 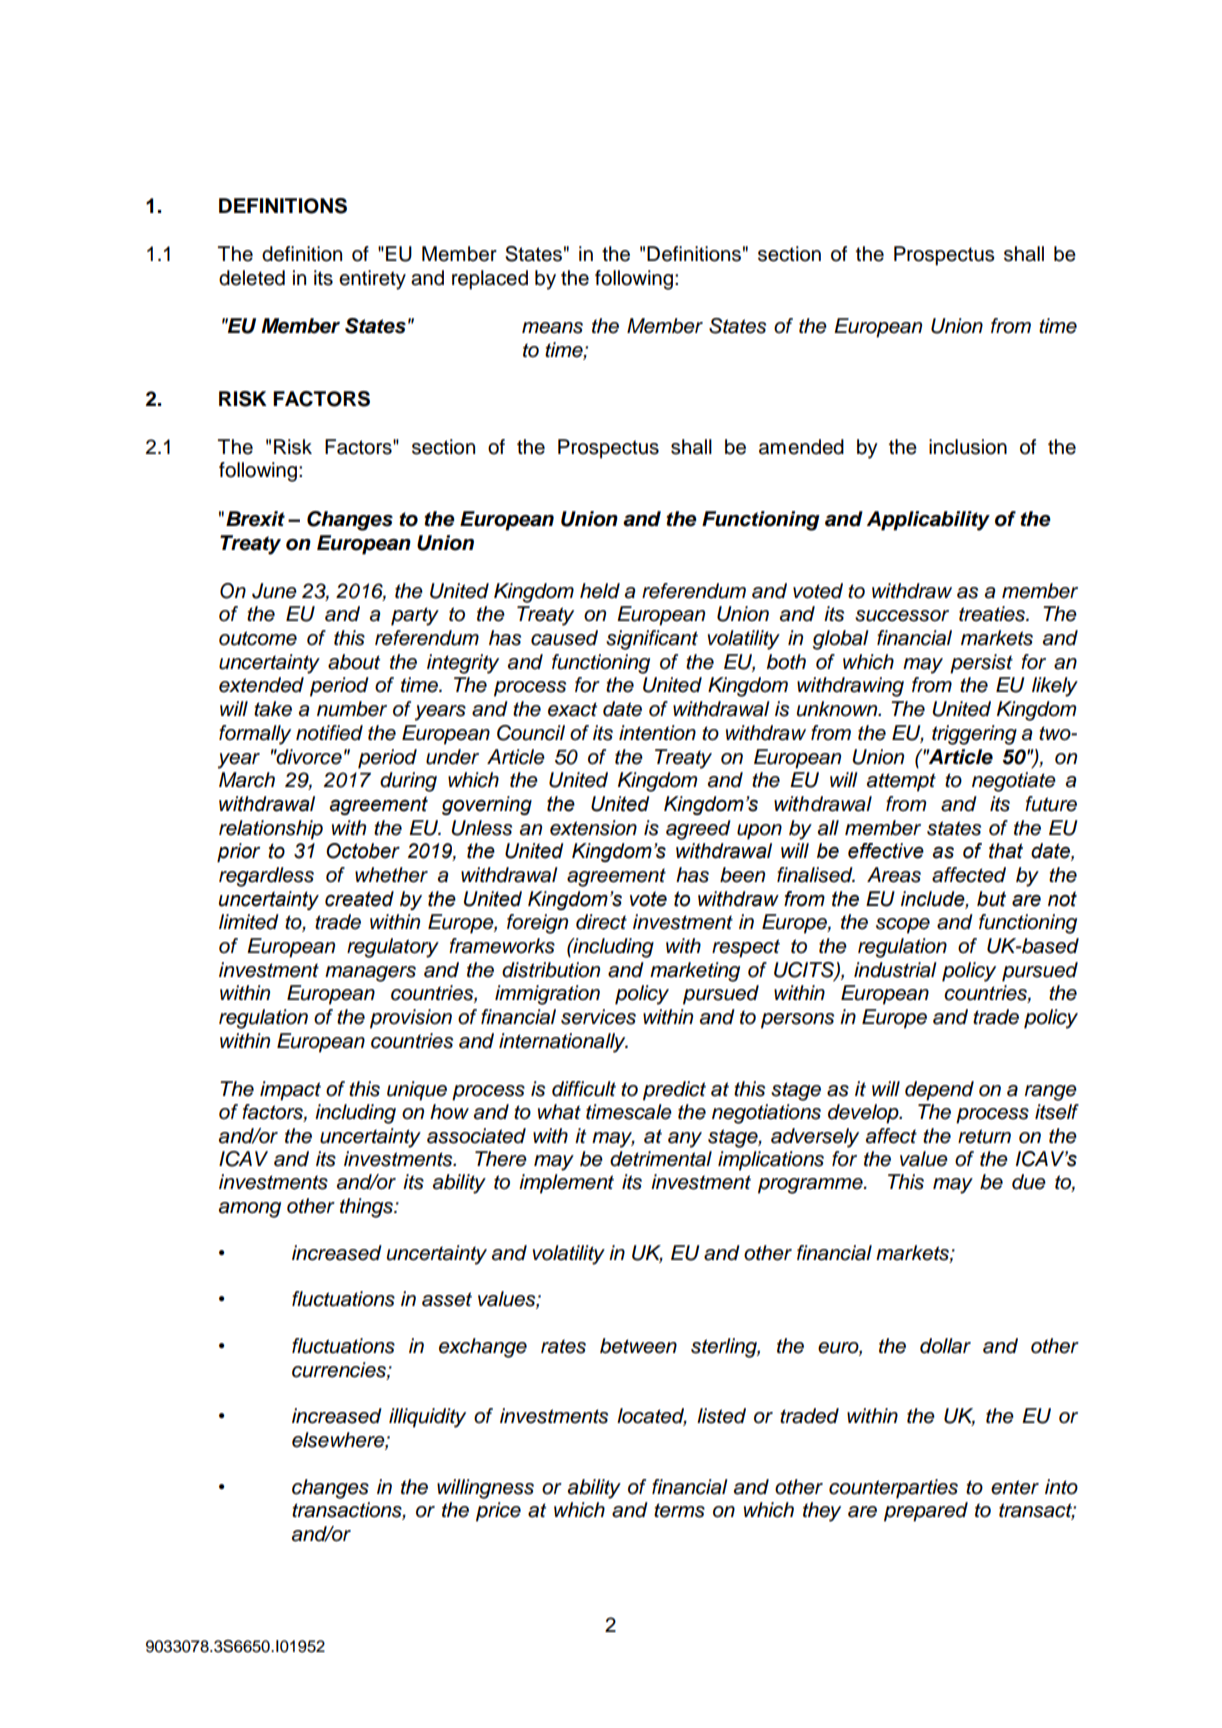 What do you see at coordinates (372, 280) in the screenshot?
I see `entirety` at bounding box center [372, 280].
